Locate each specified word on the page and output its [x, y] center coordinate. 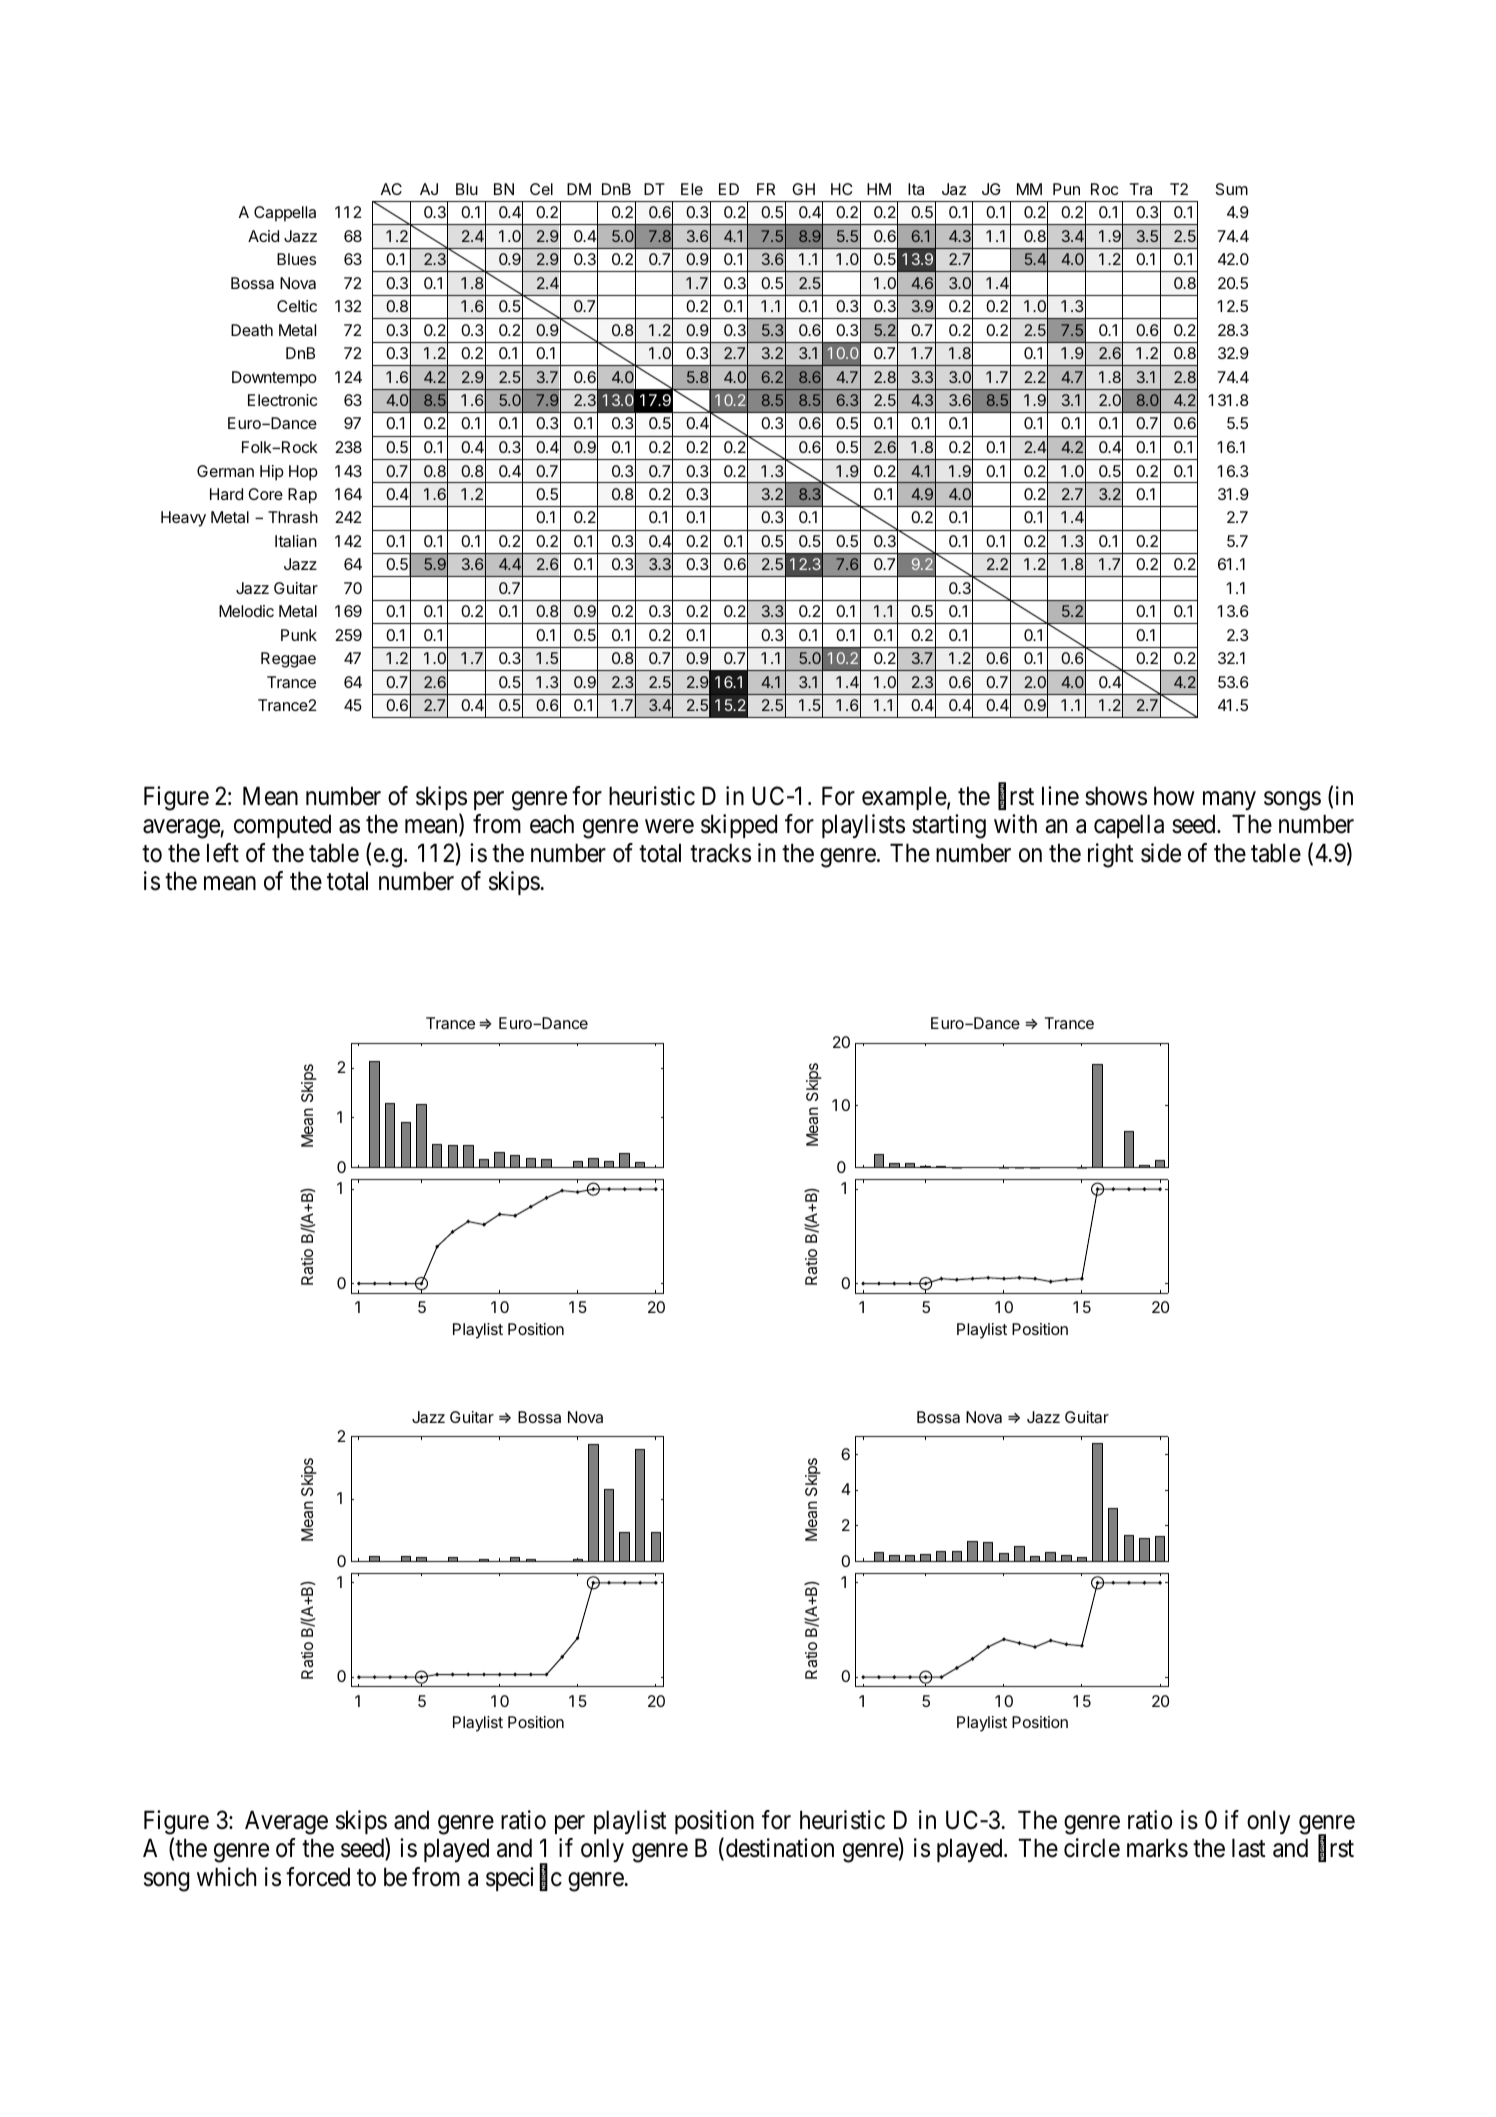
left [223, 853]
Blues [296, 259]
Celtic [297, 306]
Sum [1232, 189]
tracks [720, 853]
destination [780, 1848]
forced [318, 1877]
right [1111, 855]
